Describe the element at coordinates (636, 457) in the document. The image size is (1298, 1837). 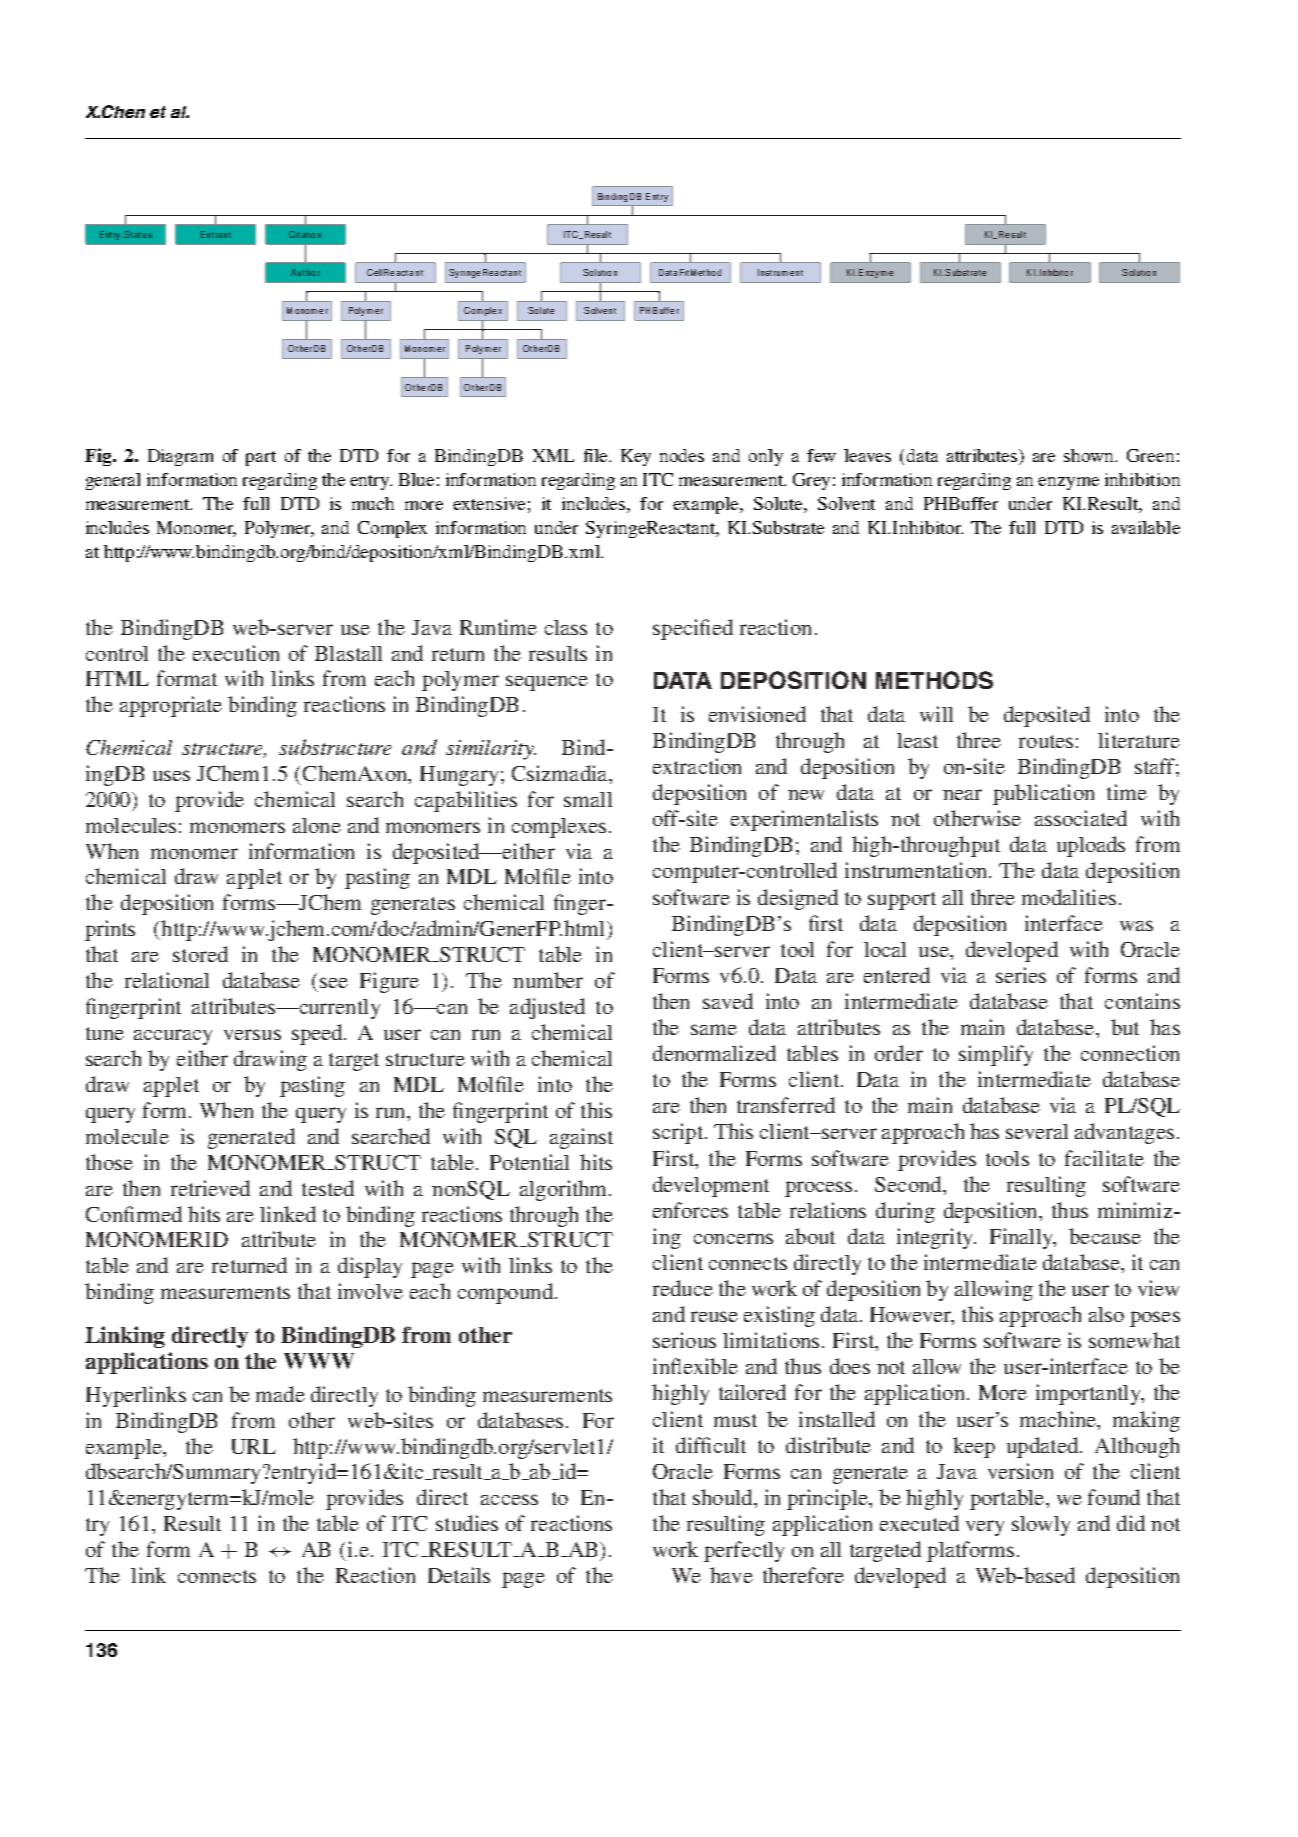
I see `Key` at that location.
